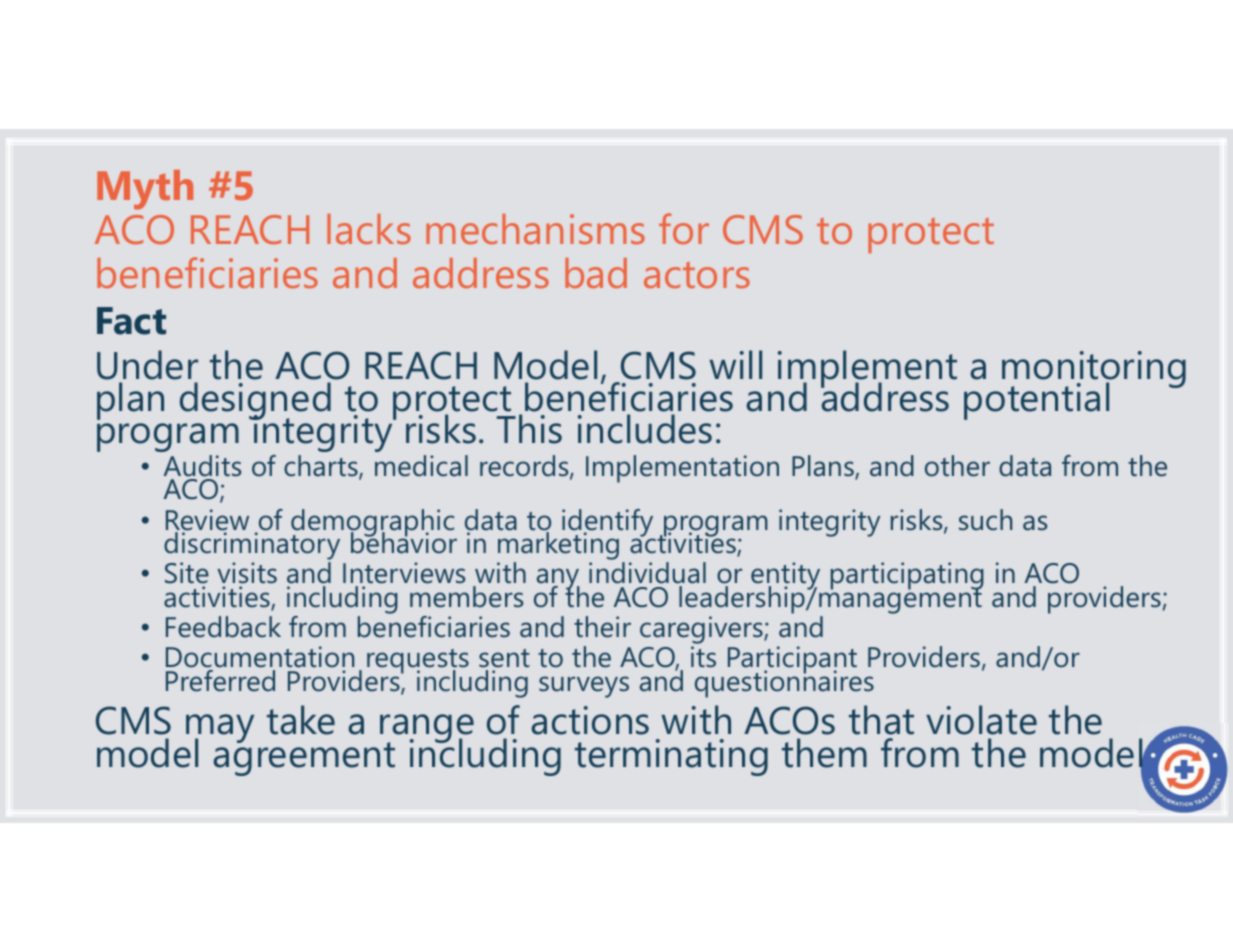  What do you see at coordinates (1036, 401) in the image?
I see `potential` at bounding box center [1036, 401].
